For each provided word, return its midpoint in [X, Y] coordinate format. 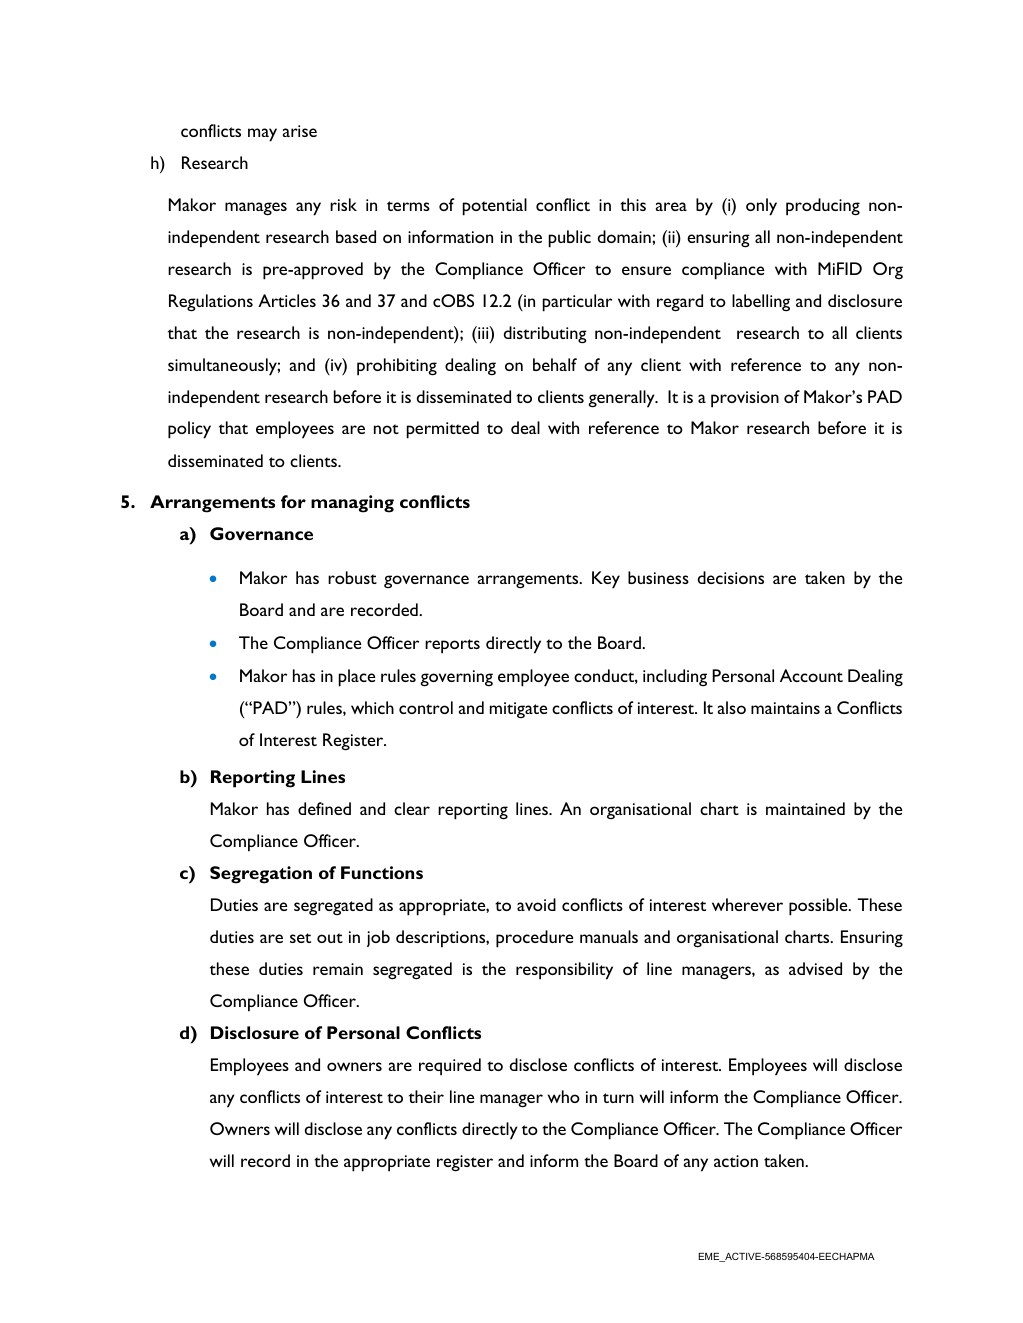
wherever [747, 904]
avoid [536, 904]
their [426, 1096]
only [761, 207]
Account [811, 675]
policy [189, 430]
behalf [555, 364]
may [262, 135]
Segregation [261, 875]
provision [745, 399]
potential [495, 207]
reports [452, 646]
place [357, 678]
